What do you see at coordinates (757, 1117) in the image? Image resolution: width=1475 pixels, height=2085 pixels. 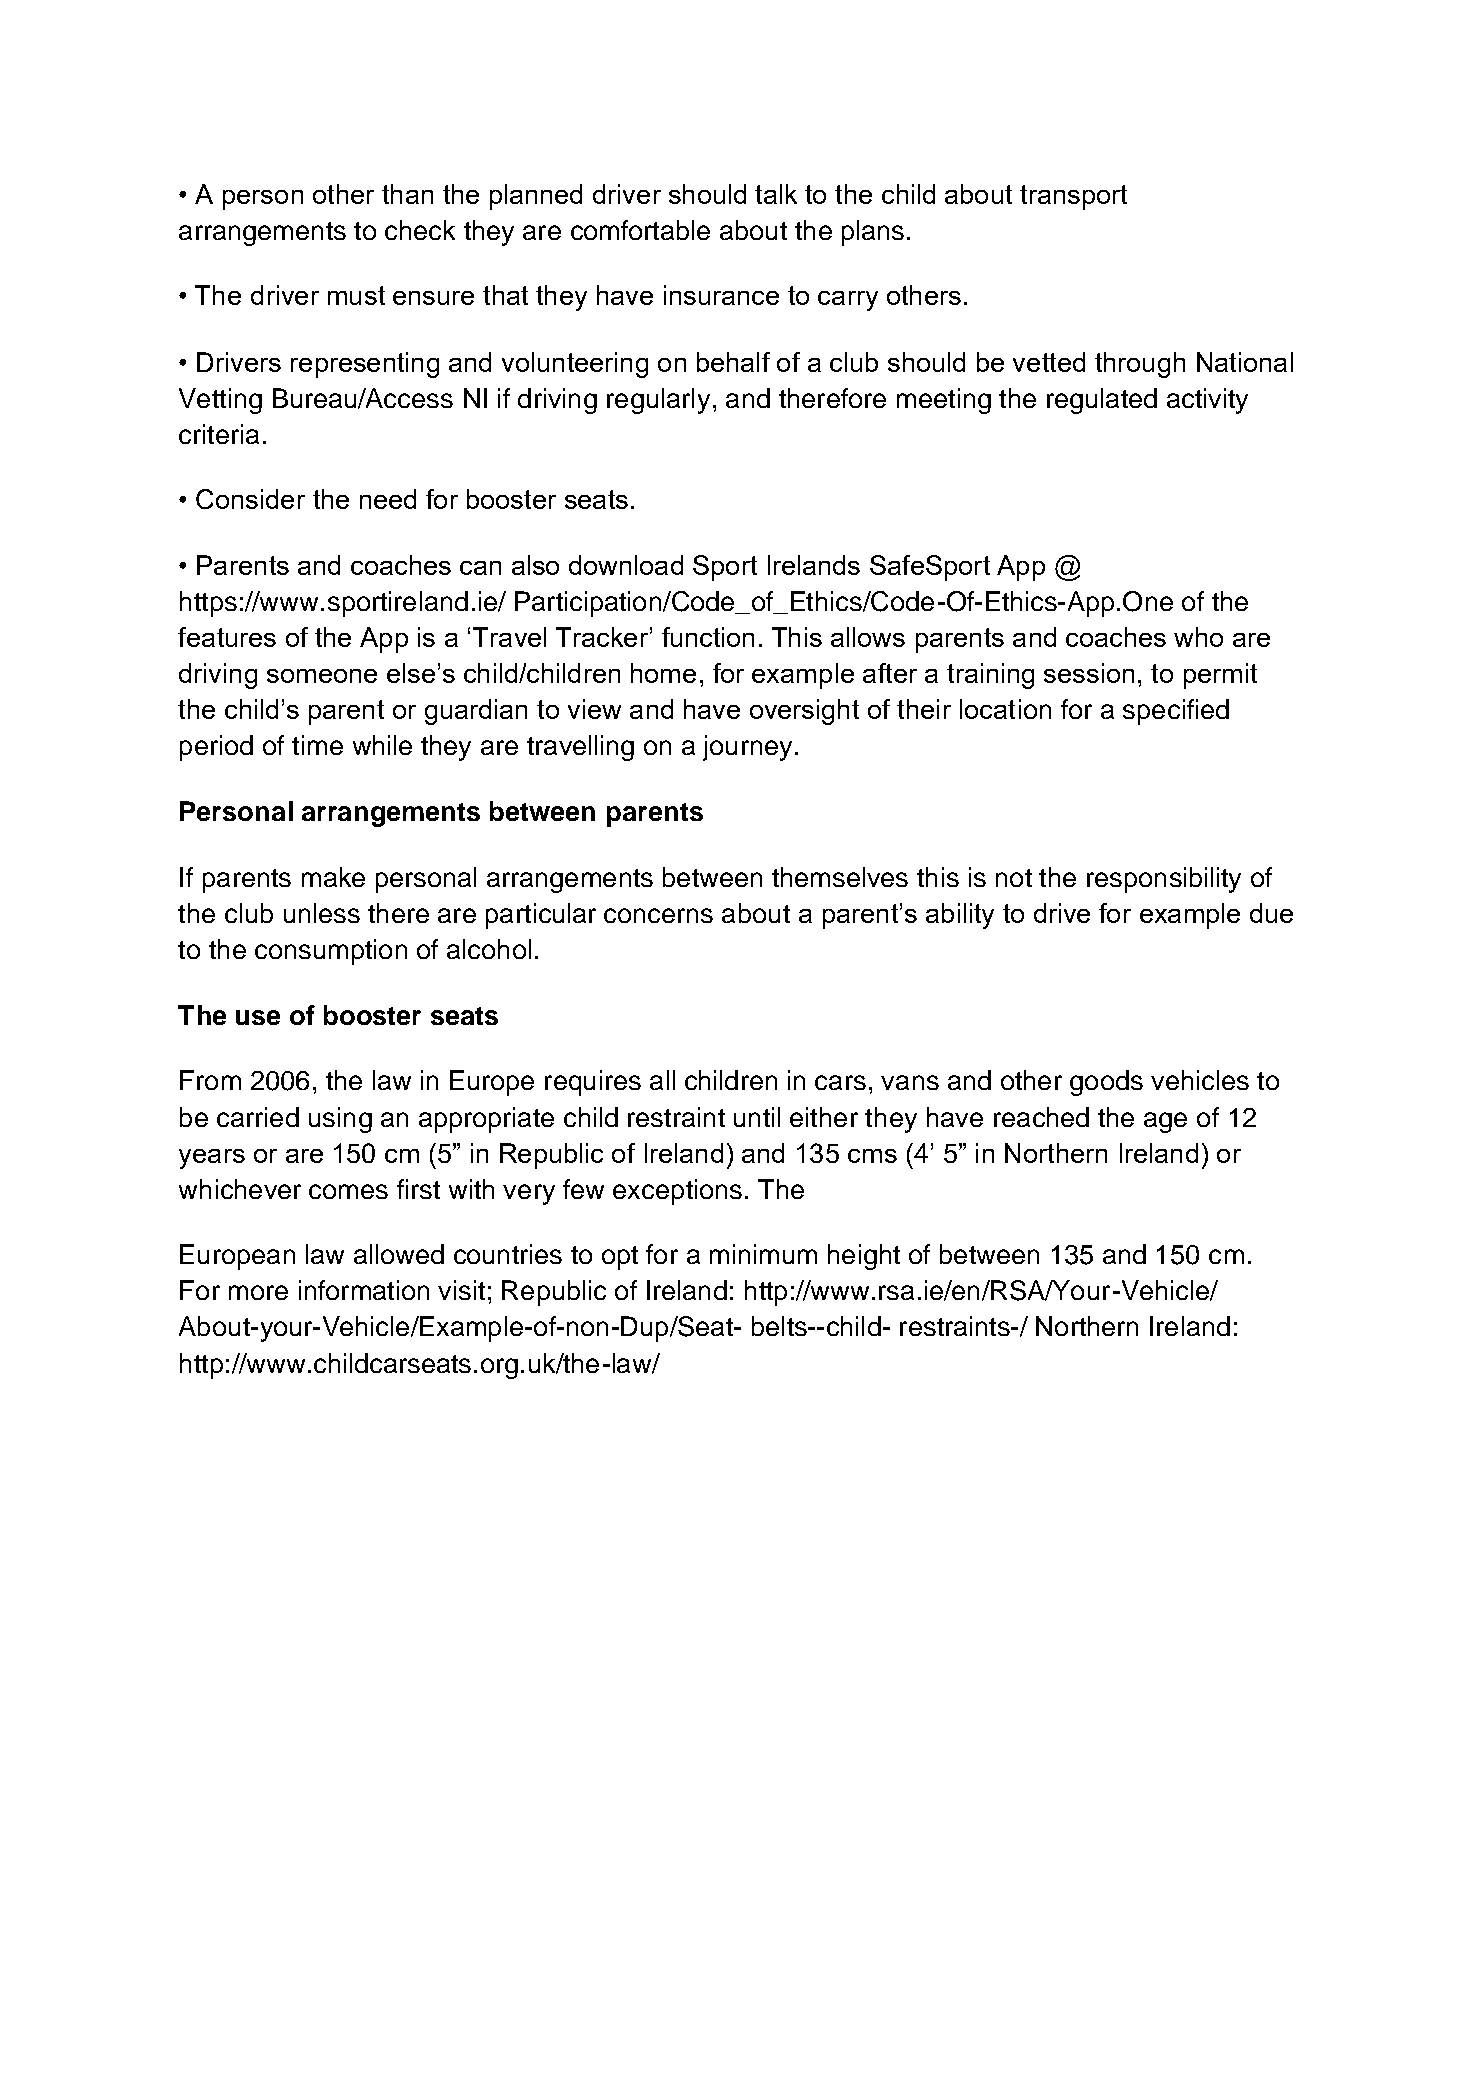 I see `until` at bounding box center [757, 1117].
